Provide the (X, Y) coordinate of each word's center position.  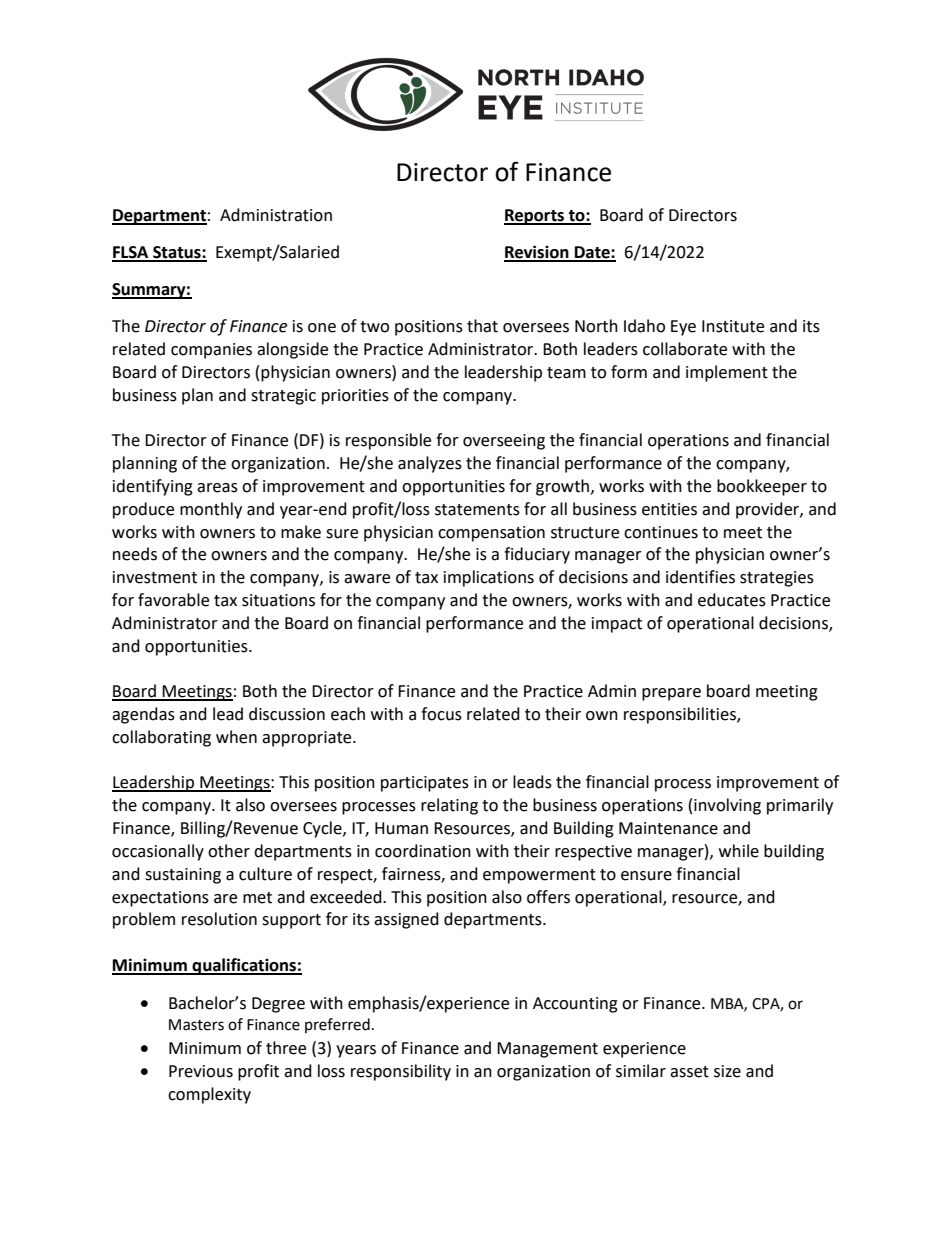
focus (441, 714)
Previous (201, 1071)
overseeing (504, 442)
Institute (733, 326)
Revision (537, 253)
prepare (671, 694)
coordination (423, 851)
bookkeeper (762, 487)
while (739, 851)
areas (217, 488)
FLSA (131, 253)
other (229, 851)
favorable (173, 600)
